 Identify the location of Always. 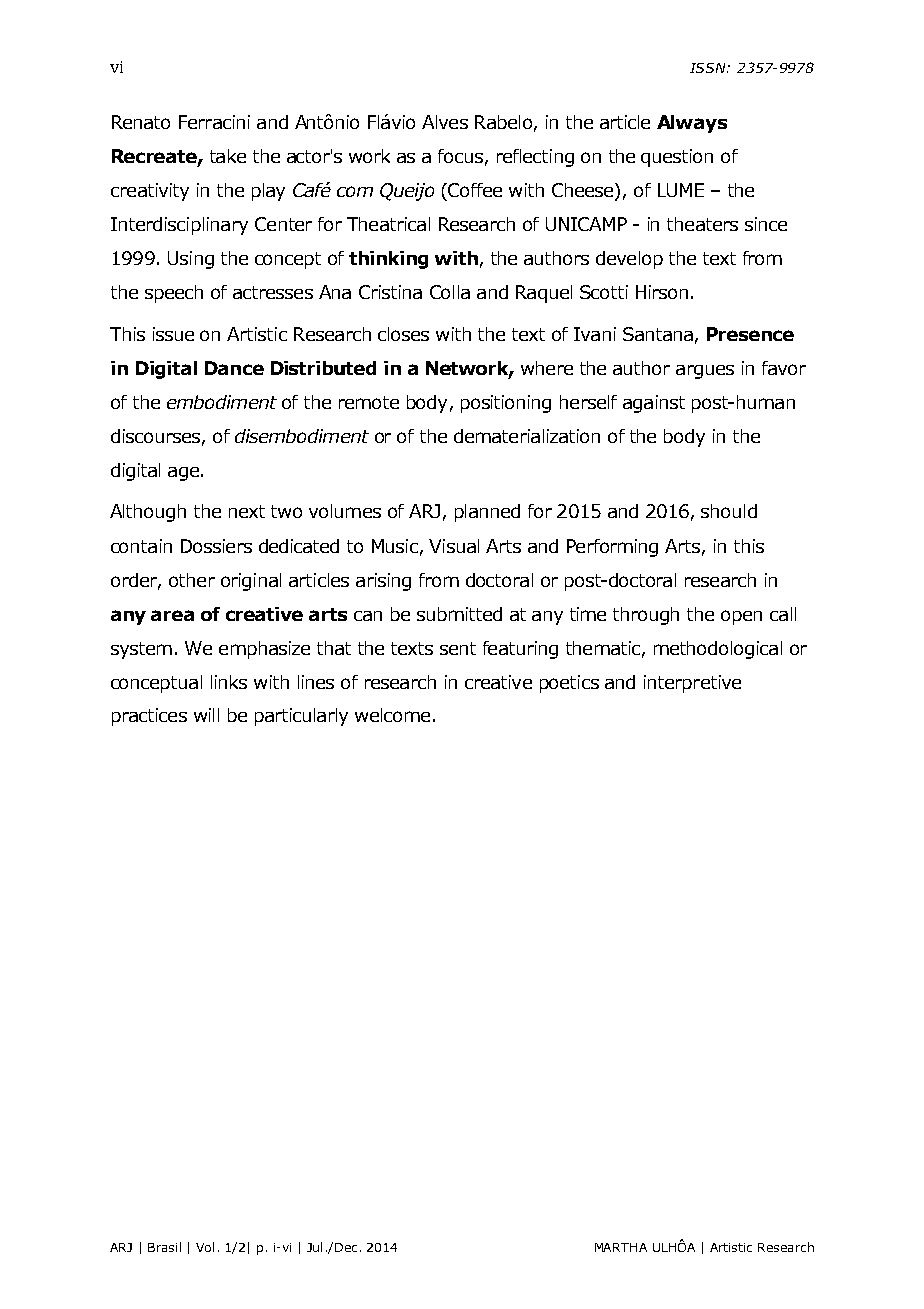
(692, 124).
